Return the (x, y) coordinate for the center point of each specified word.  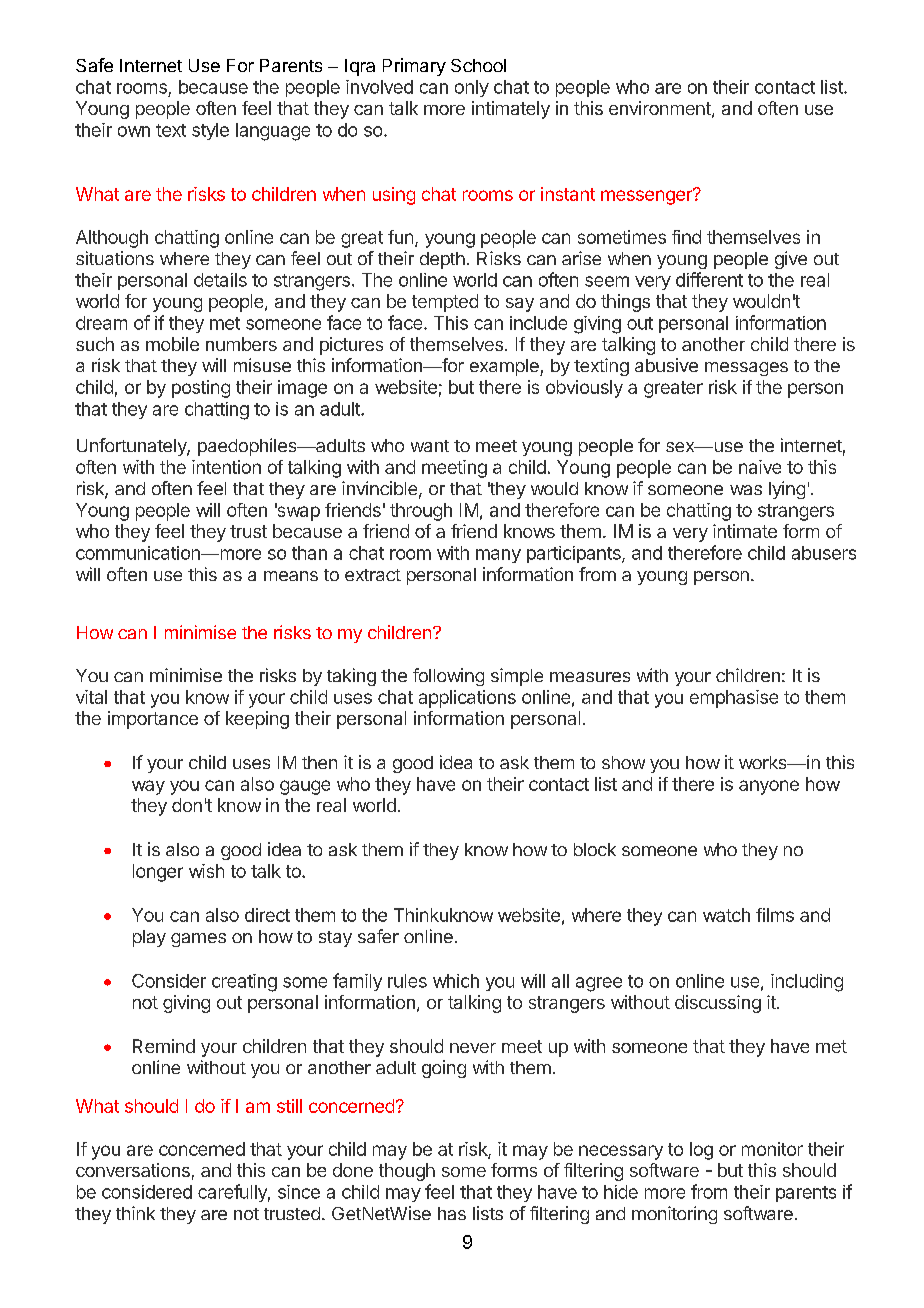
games (198, 940)
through (421, 512)
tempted (445, 303)
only (472, 88)
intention (226, 467)
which (456, 981)
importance (153, 720)
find (686, 237)
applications (467, 699)
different (709, 279)
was (746, 490)
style (210, 131)
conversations (133, 1170)
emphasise (734, 699)
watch (726, 915)
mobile (172, 344)
